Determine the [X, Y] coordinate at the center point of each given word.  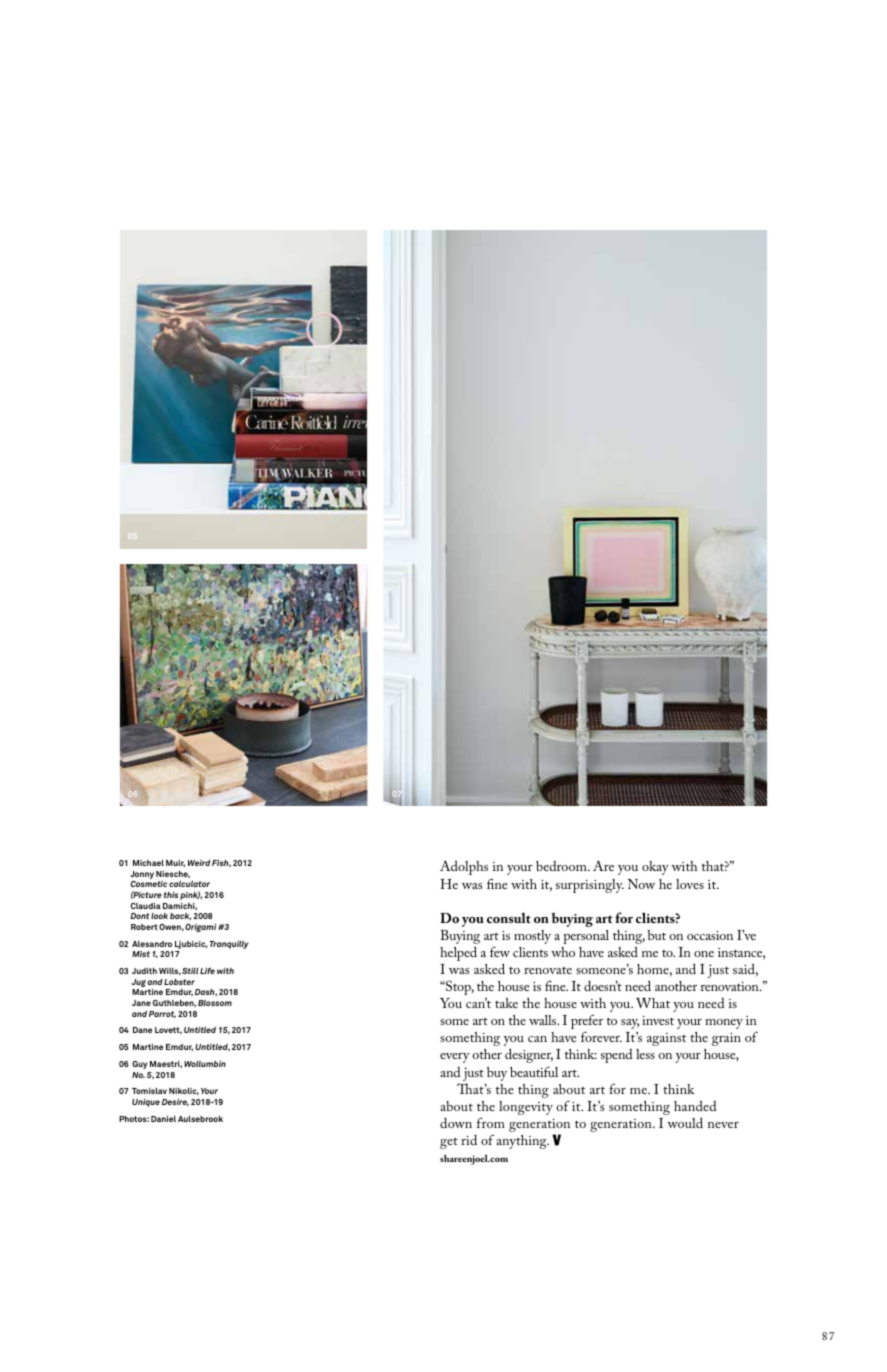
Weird [199, 863]
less [645, 1054]
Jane [141, 1003]
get [449, 1143]
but [657, 935]
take [506, 1003]
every [455, 1058]
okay [655, 868]
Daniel [163, 1119]
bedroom [562, 866]
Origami [201, 928]
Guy [140, 1065]
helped [458, 953]
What [653, 1003]
